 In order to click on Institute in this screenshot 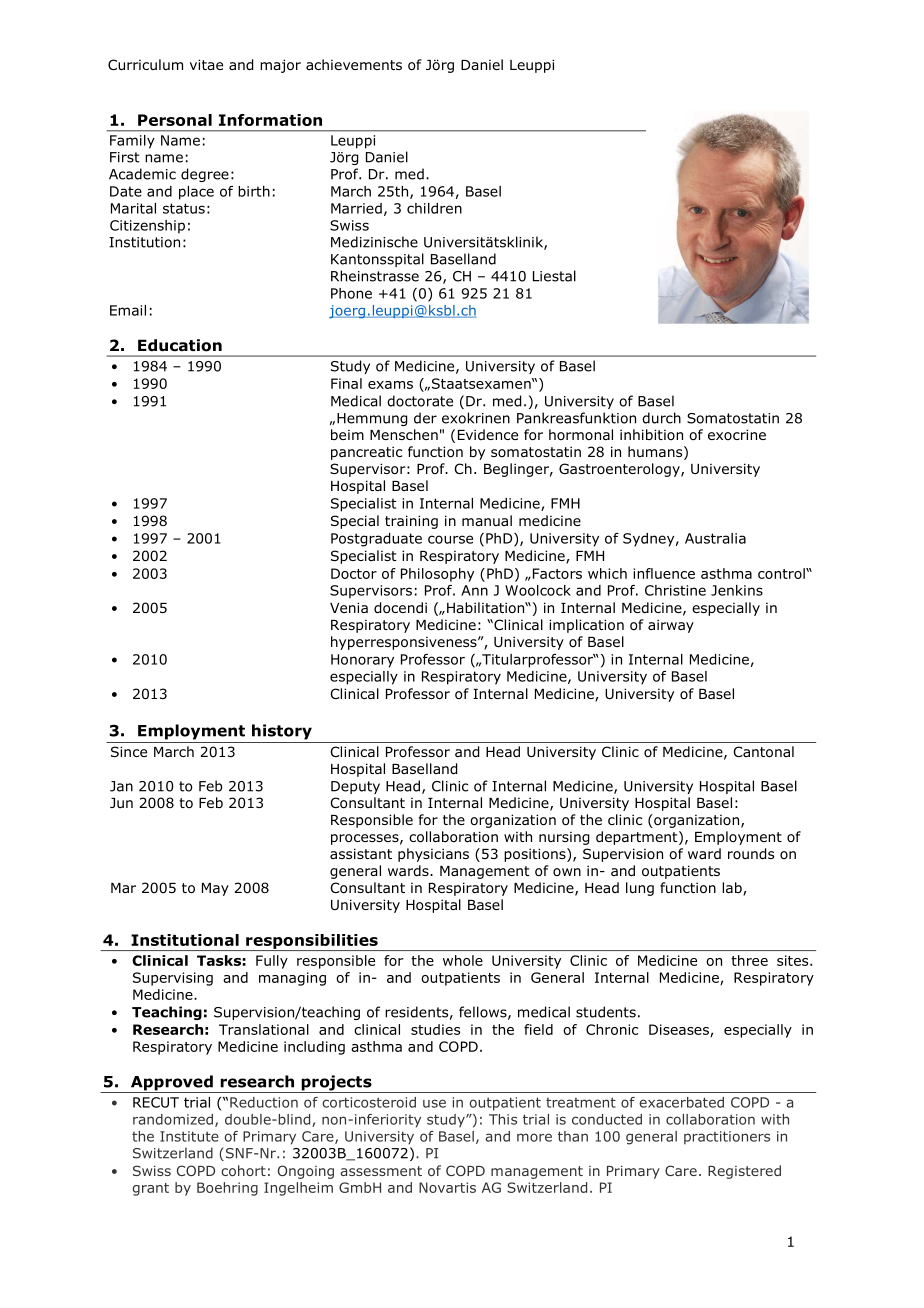, I will do `click(189, 1136)`.
